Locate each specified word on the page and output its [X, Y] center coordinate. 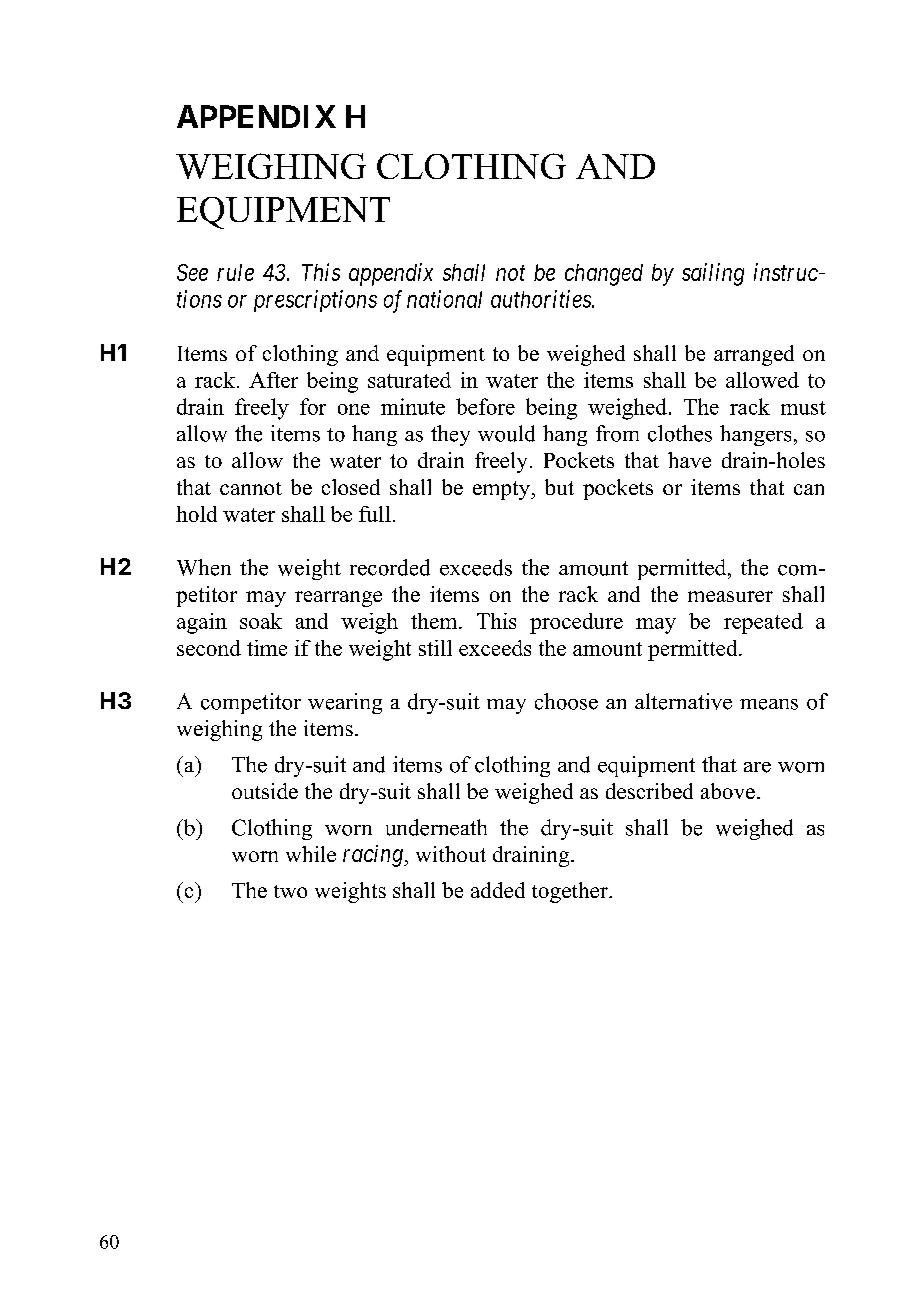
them [435, 621]
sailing [713, 274]
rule [235, 272]
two [290, 891]
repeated [763, 623]
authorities [542, 299]
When [204, 567]
